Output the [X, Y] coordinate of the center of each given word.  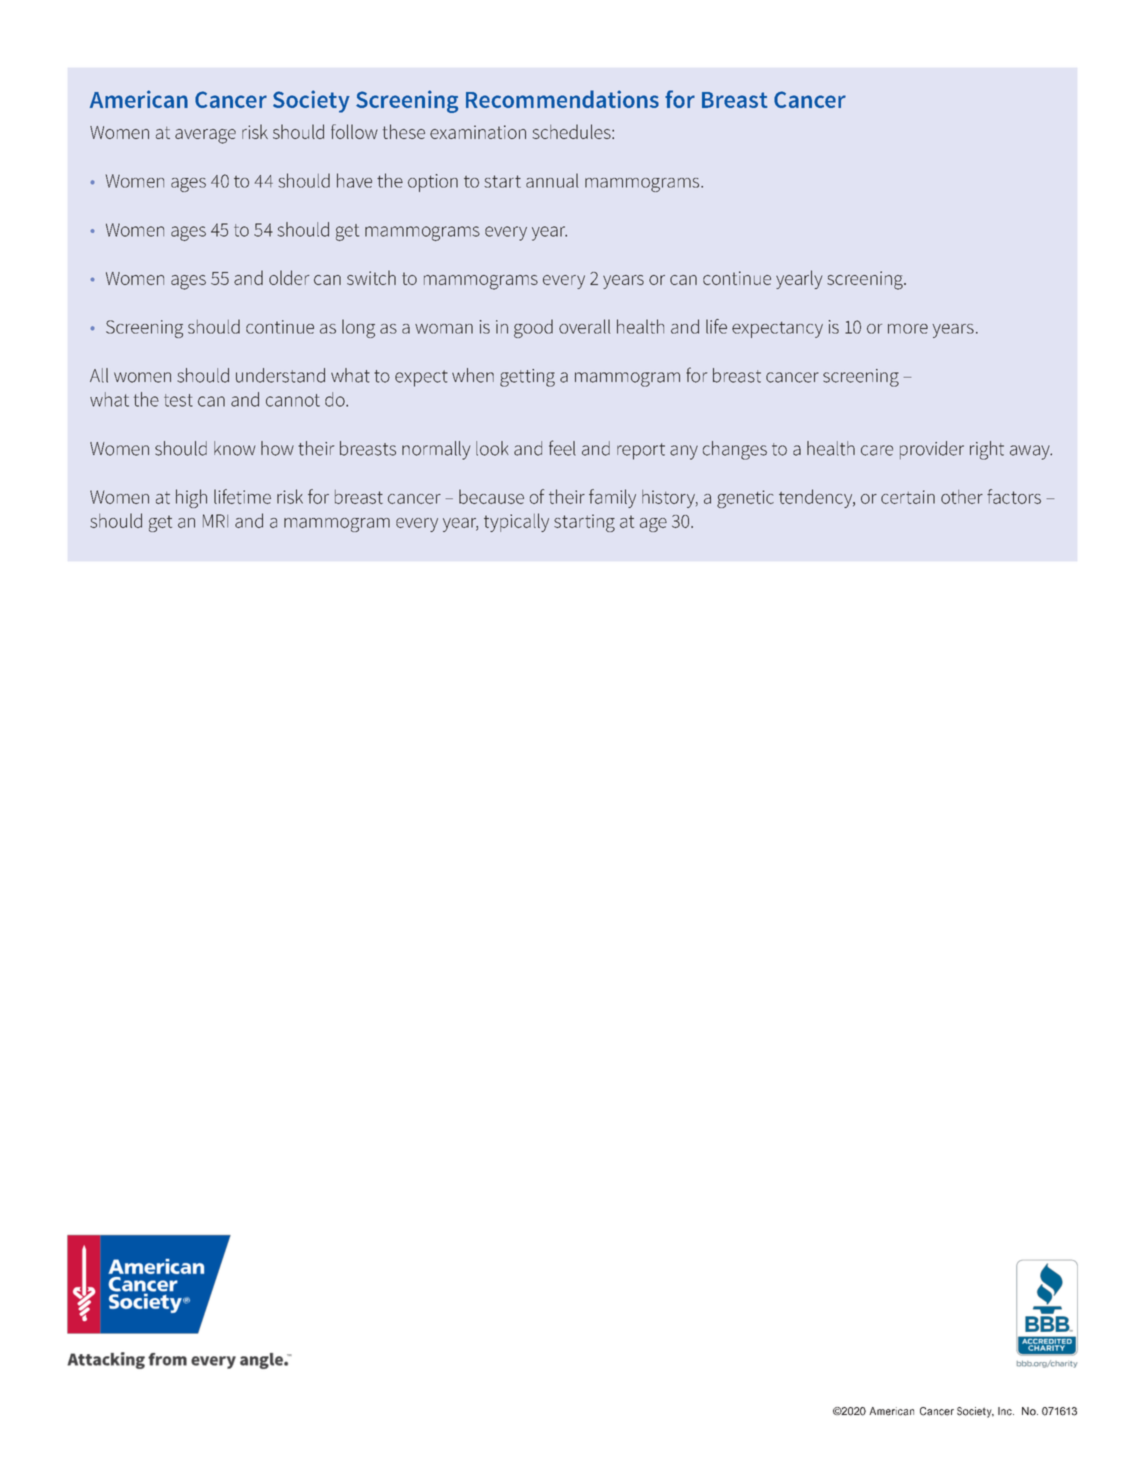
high [191, 498]
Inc [1006, 1411]
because [491, 496]
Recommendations [562, 99]
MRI [215, 521]
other [962, 497]
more [908, 329]
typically [516, 522]
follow [354, 131]
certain [908, 497]
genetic [745, 499]
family [612, 498]
